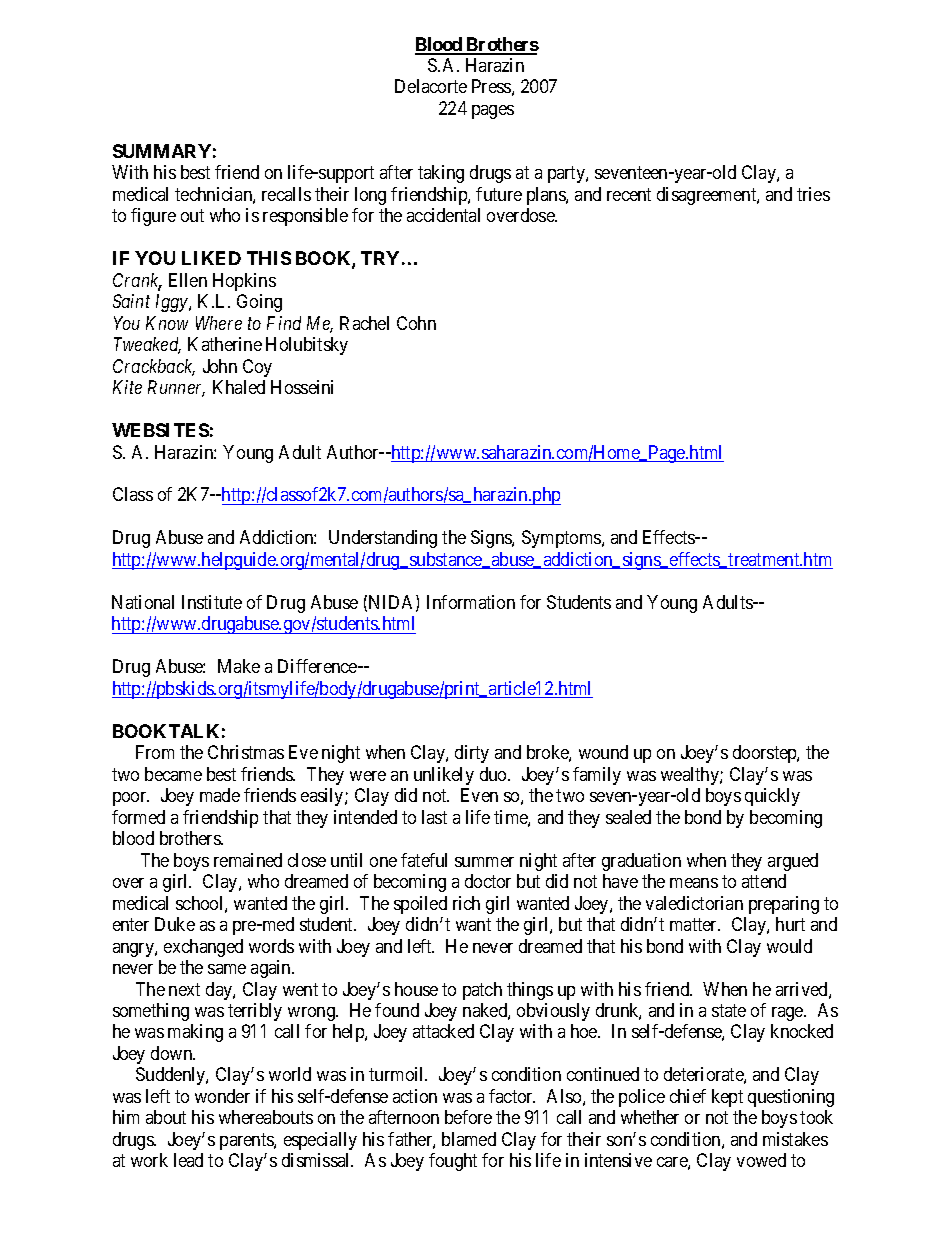 The image size is (952, 1233). Describe the element at coordinates (603, 752) in the screenshot. I see `wound` at that location.
